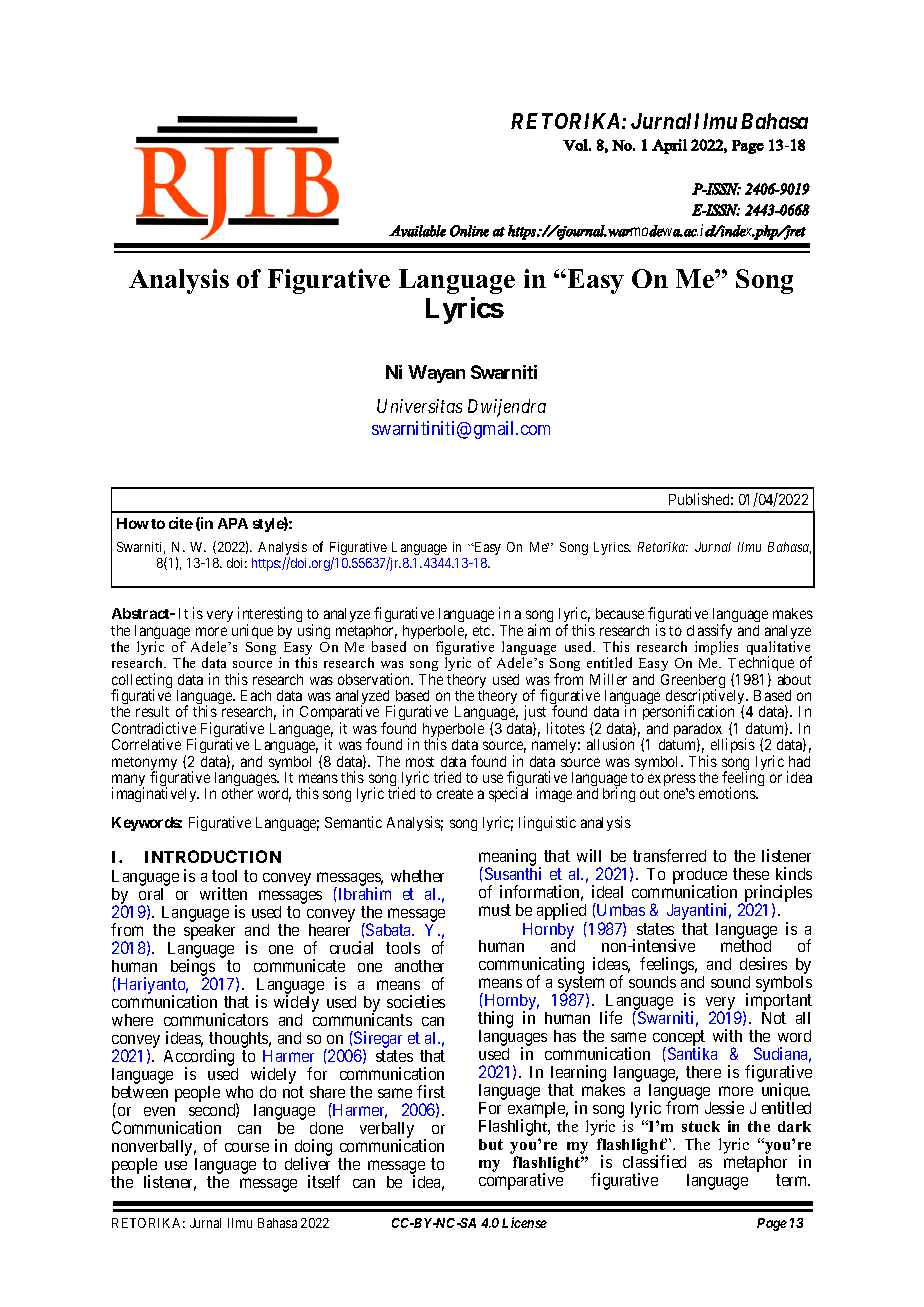  Describe the element at coordinates (481, 631) in the page. I see `etc` at that location.
